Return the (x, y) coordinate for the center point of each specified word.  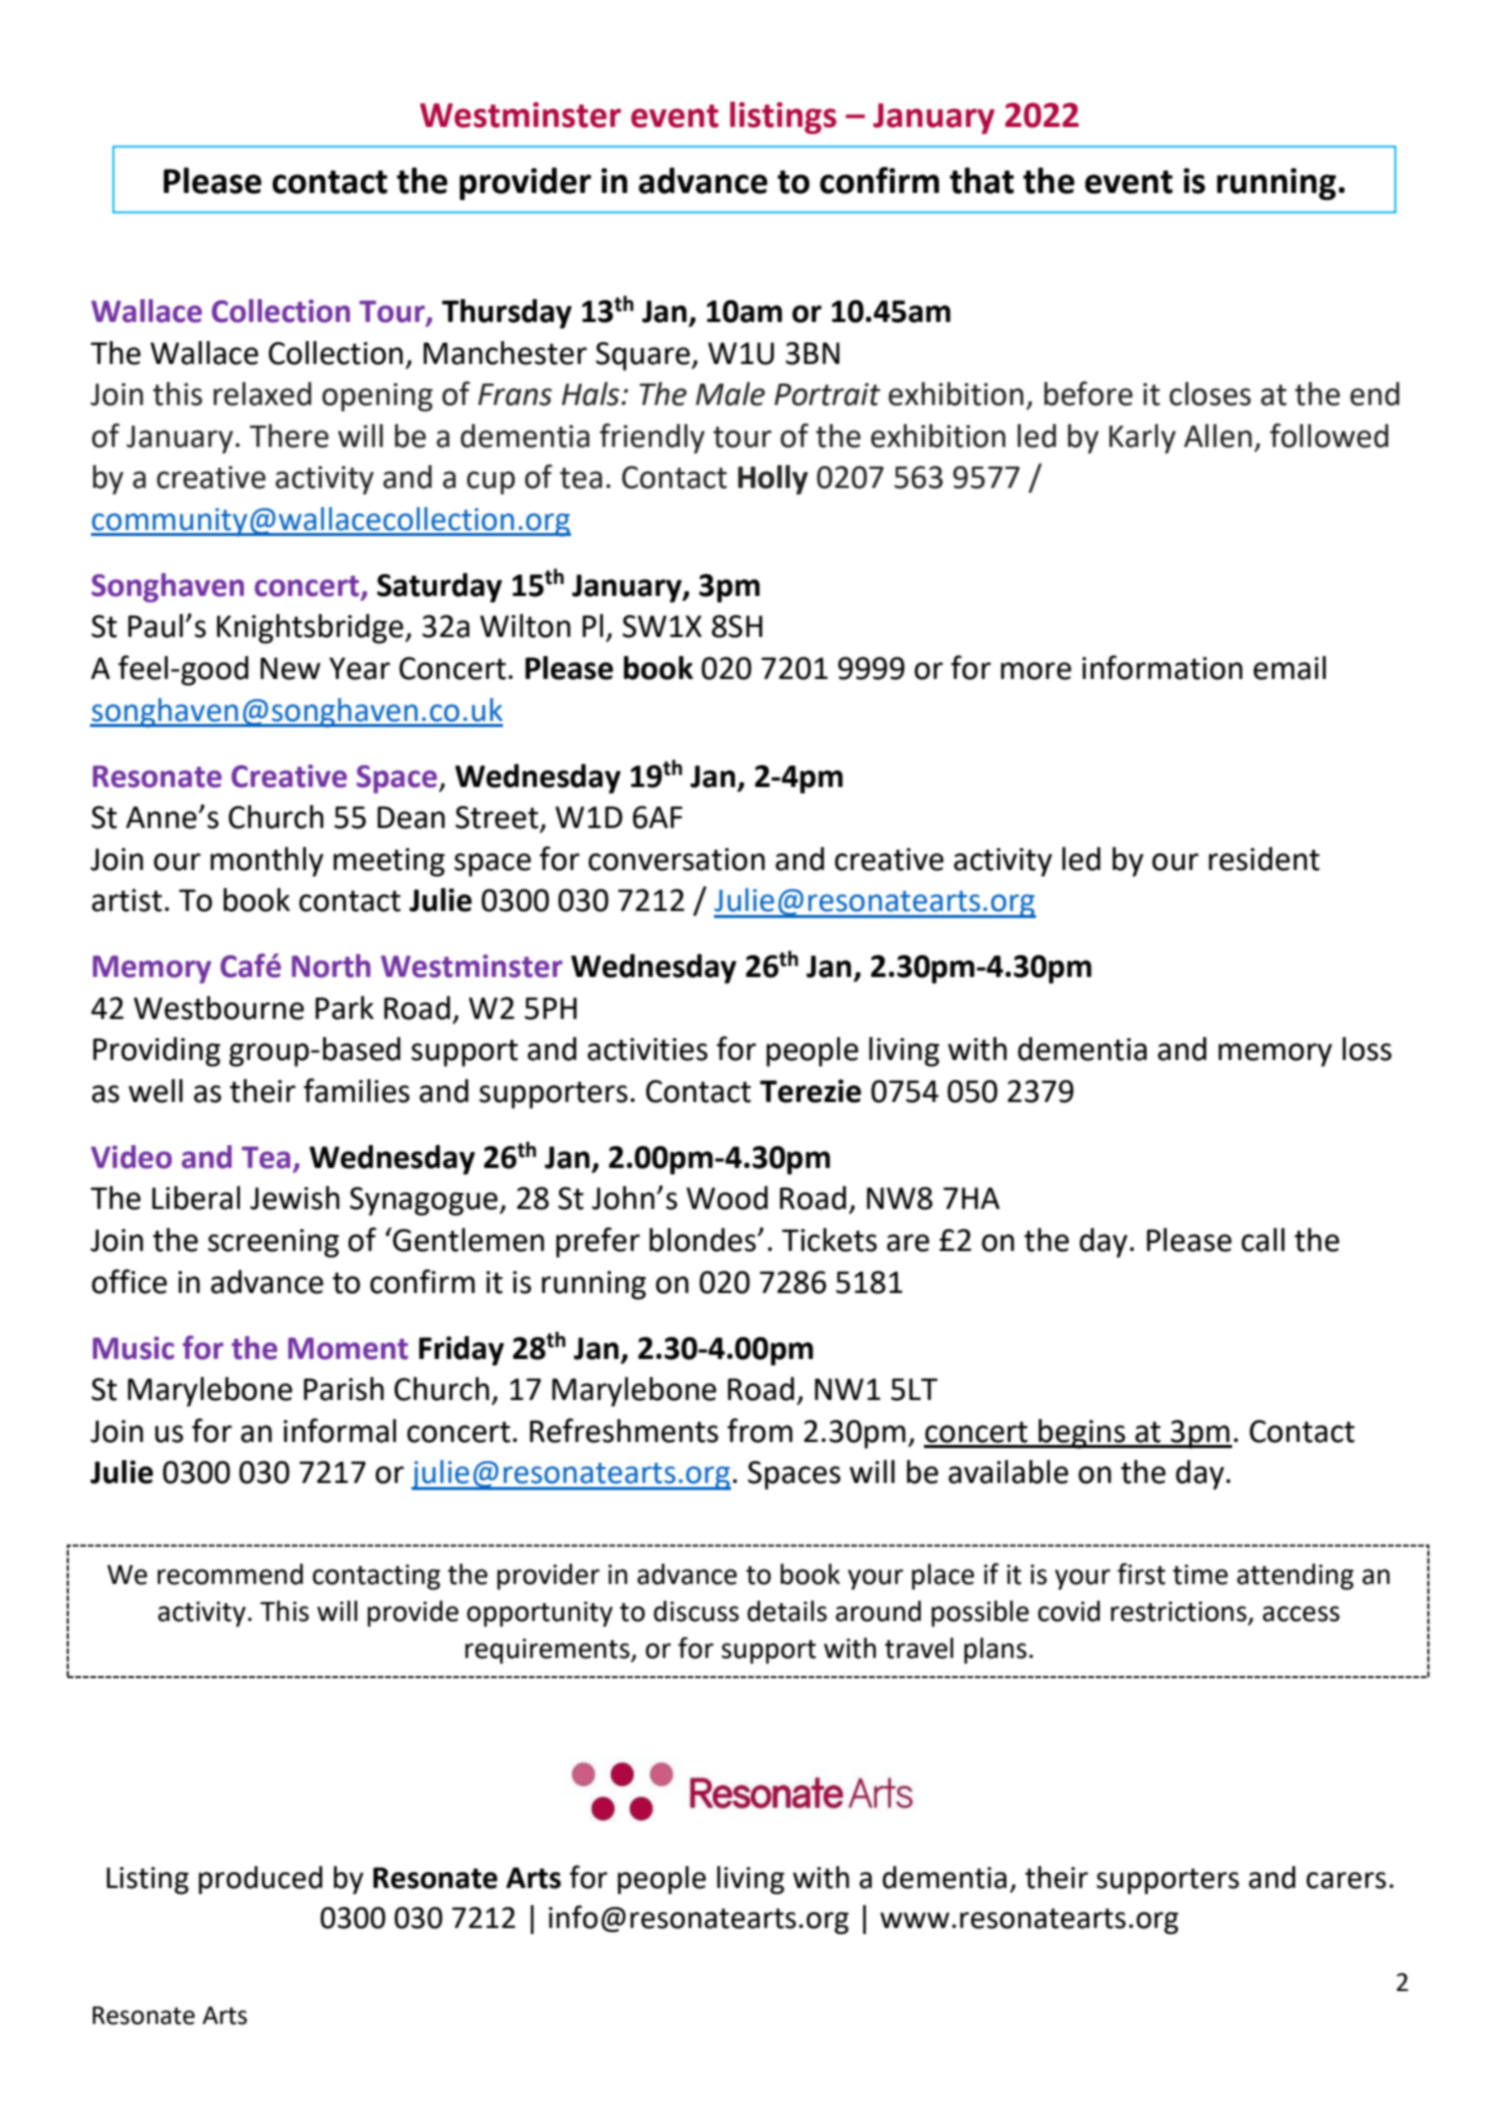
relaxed (262, 394)
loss (1367, 1049)
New (290, 668)
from (760, 1430)
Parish (344, 1389)
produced (261, 1880)
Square (644, 356)
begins (1082, 1434)
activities (647, 1049)
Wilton (525, 626)
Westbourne (219, 1008)
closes (1210, 394)
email (1289, 668)
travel (919, 1648)
